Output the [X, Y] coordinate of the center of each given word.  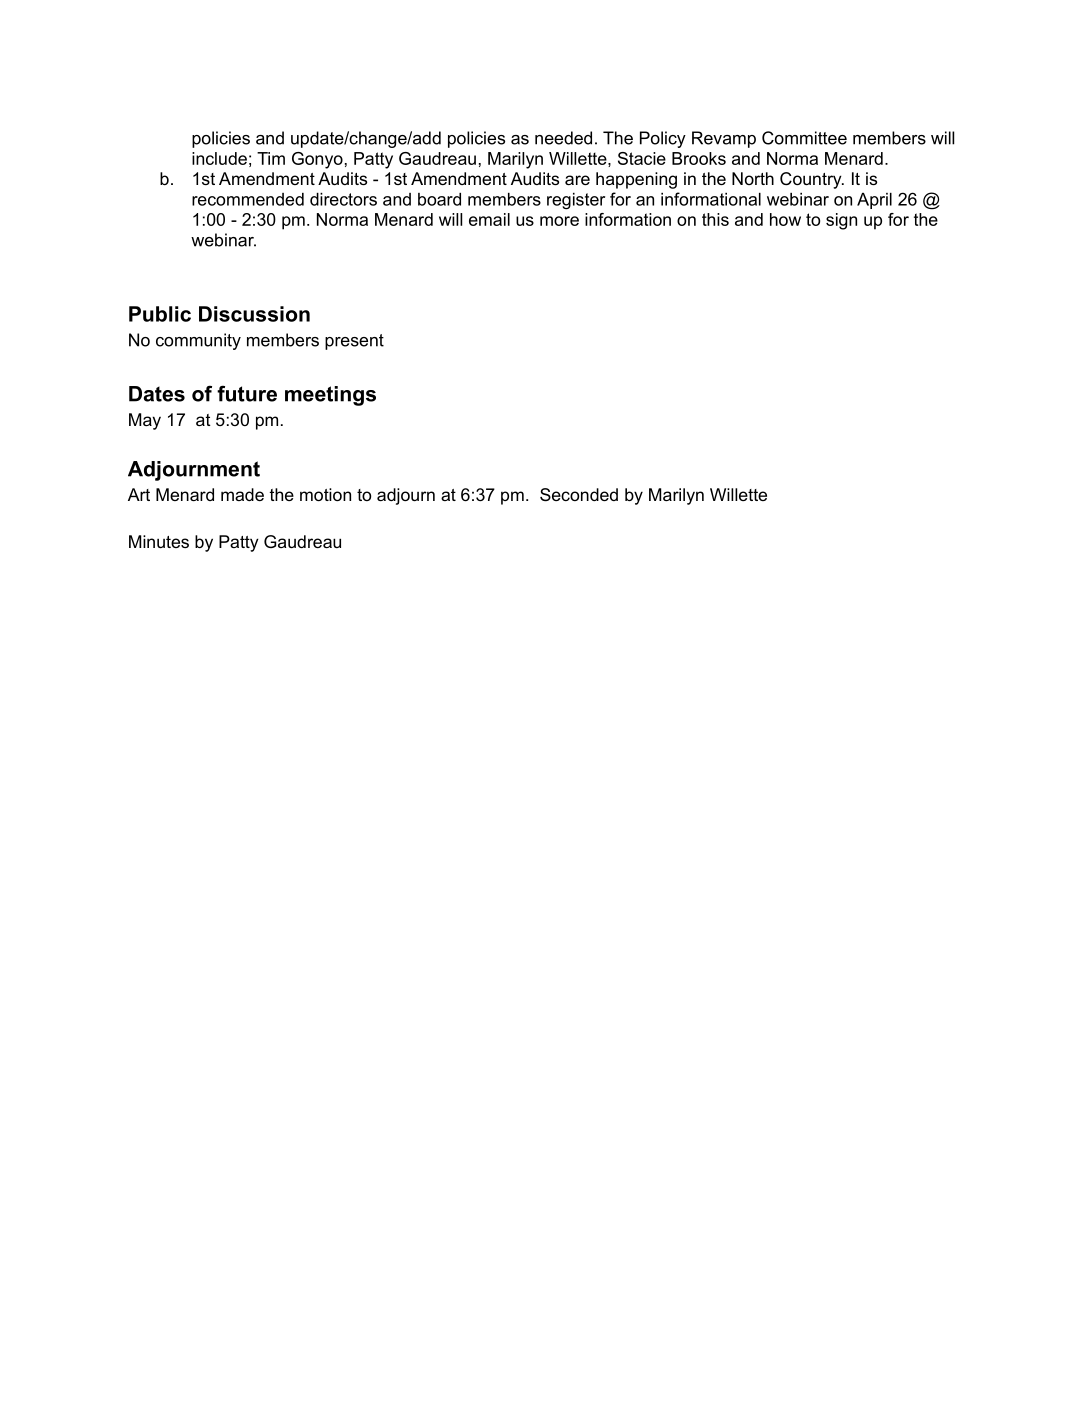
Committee [804, 138]
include [219, 158]
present [354, 342]
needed [563, 138]
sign [841, 221]
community [198, 341]
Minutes [159, 541]
